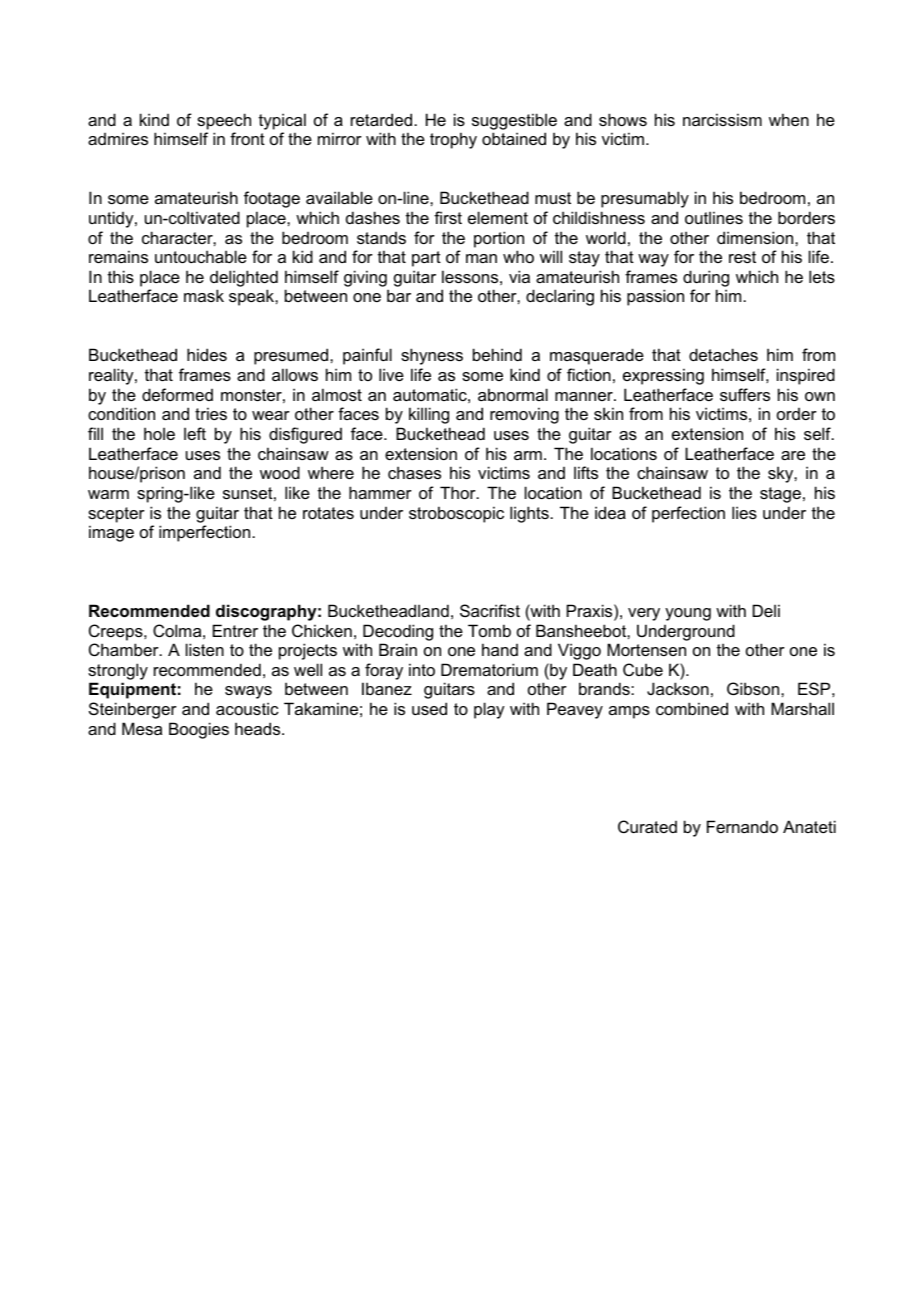  What do you see at coordinates (142, 728) in the page?
I see `Mesa` at bounding box center [142, 728].
